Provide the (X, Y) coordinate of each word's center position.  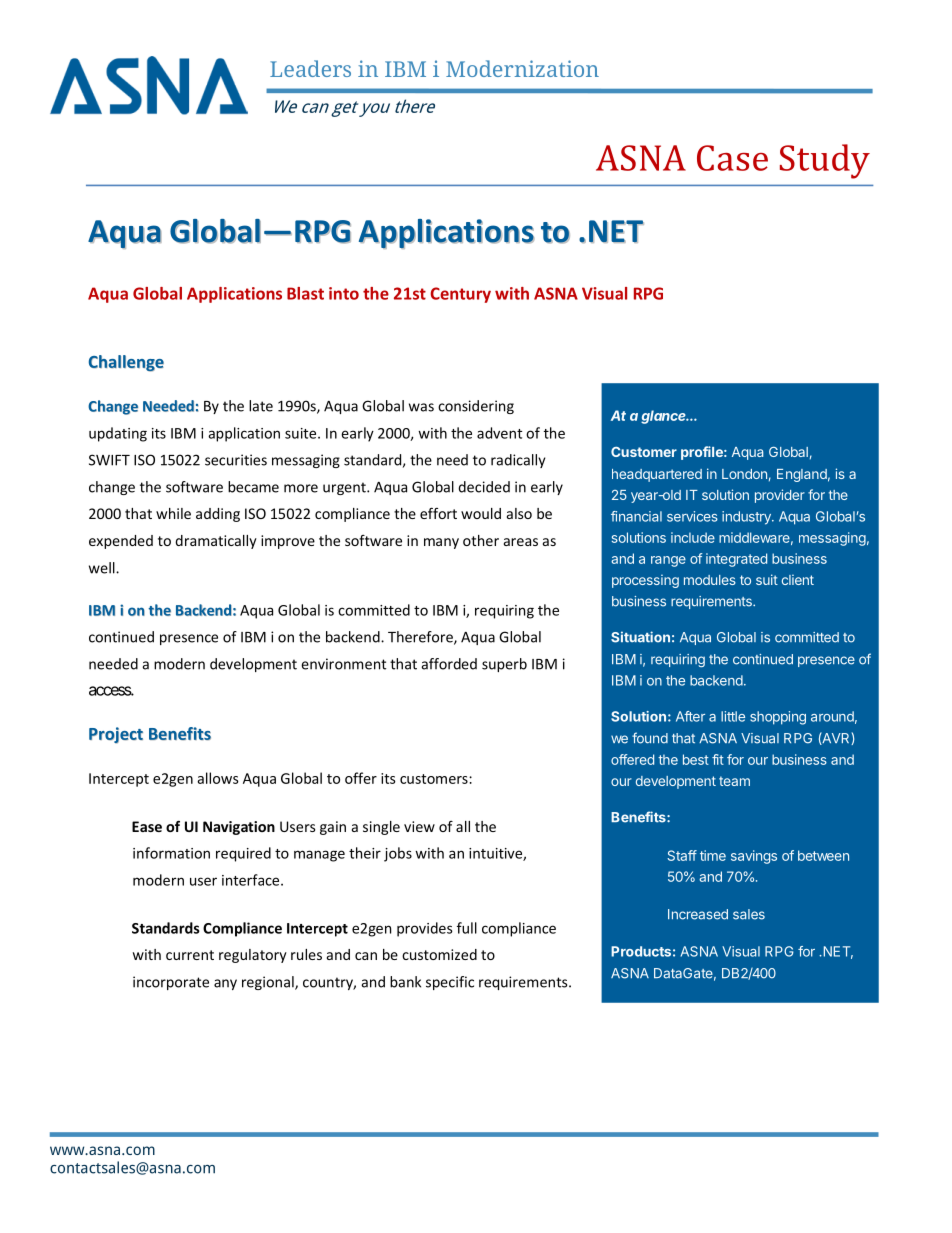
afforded (449, 664)
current (190, 955)
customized (439, 954)
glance (665, 417)
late (261, 406)
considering (476, 407)
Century (460, 295)
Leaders (310, 68)
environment (344, 664)
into (344, 293)
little (733, 716)
